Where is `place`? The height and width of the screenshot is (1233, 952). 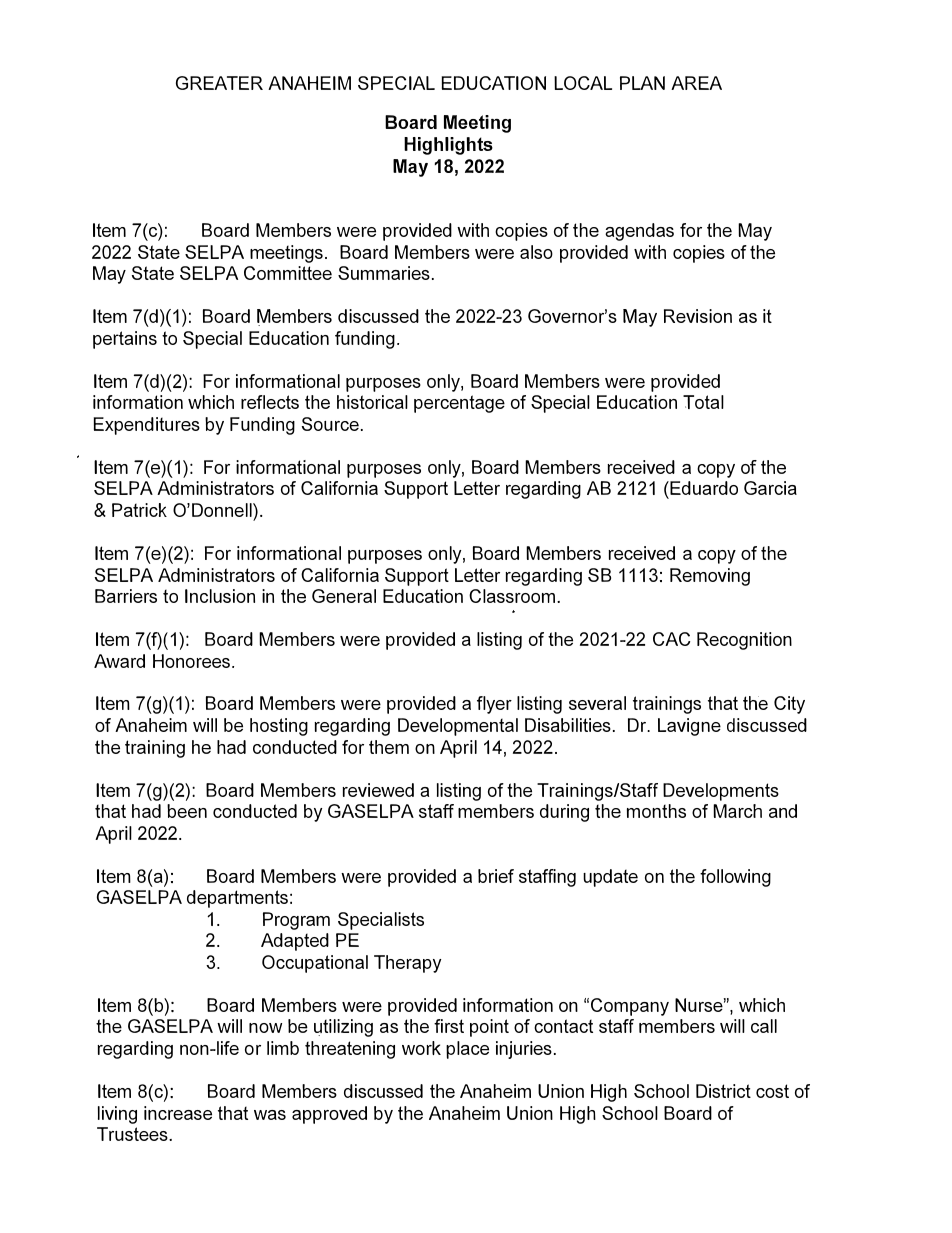 place is located at coordinates (467, 1050).
